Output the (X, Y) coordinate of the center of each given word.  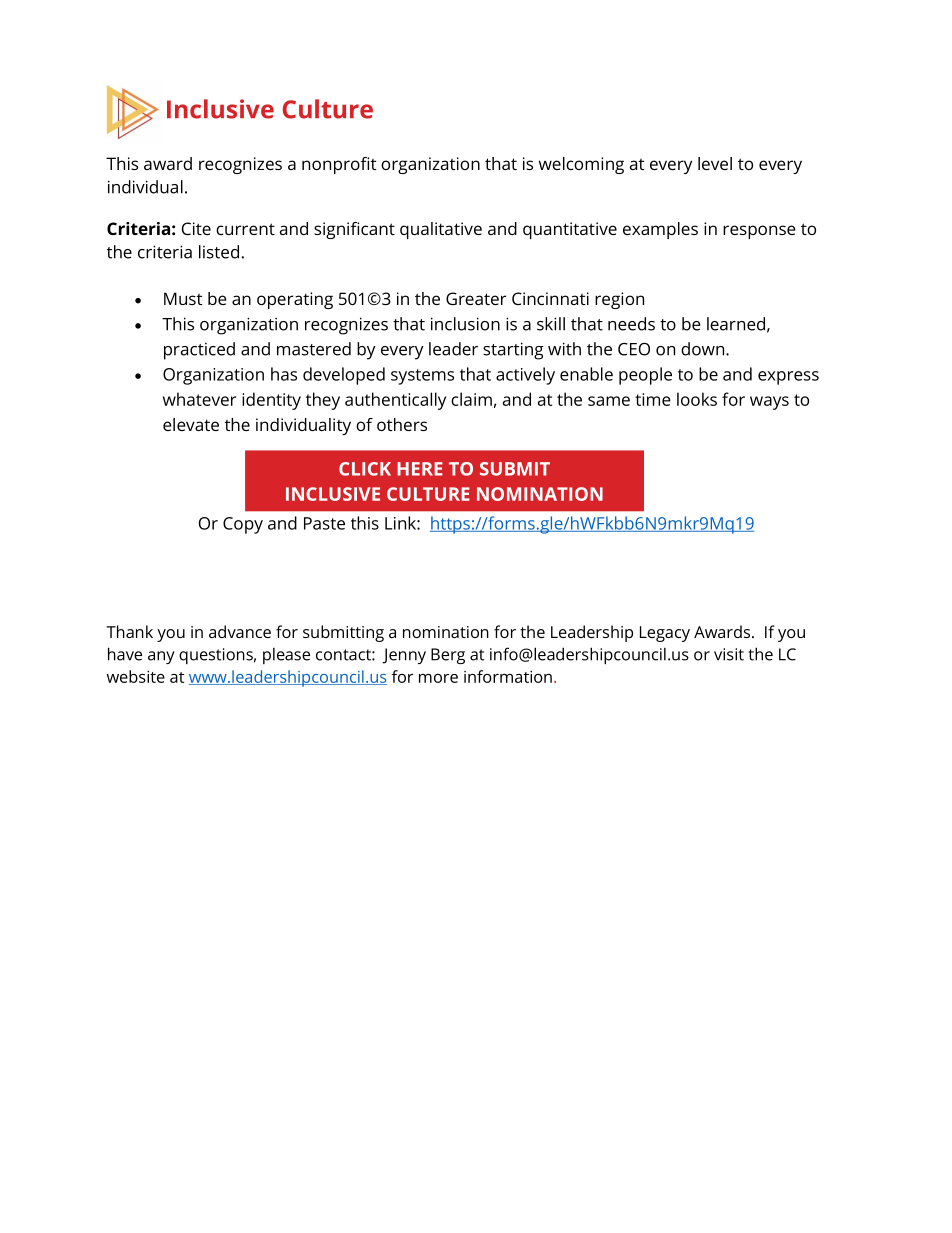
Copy (243, 525)
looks (697, 399)
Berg (448, 656)
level (715, 163)
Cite (196, 228)
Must (183, 298)
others (402, 424)
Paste (324, 523)
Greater (476, 298)
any (161, 657)
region (619, 300)
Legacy (665, 634)
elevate (191, 424)
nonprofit (339, 165)
